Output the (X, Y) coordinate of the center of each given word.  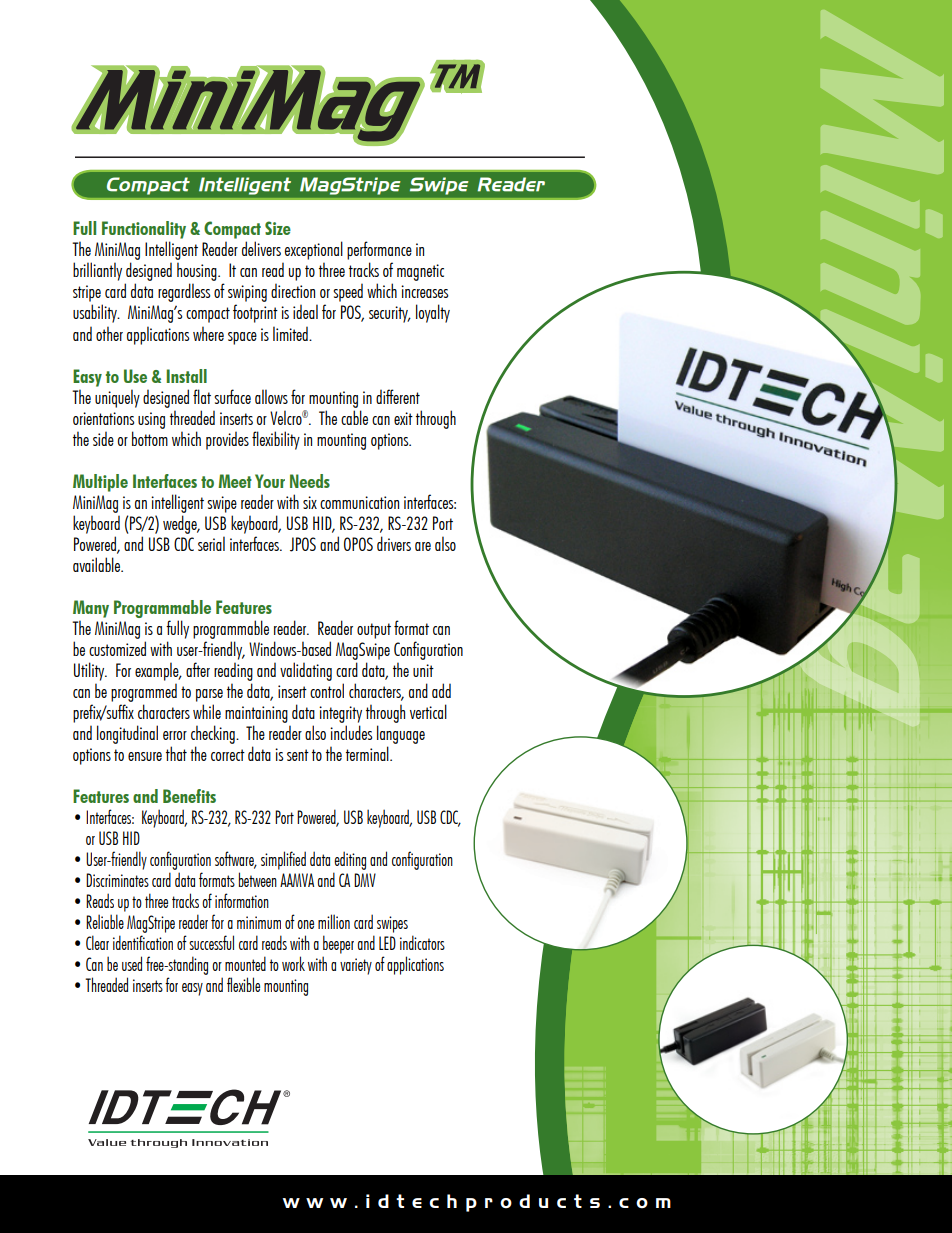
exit (403, 418)
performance (379, 250)
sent (298, 755)
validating (306, 671)
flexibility (276, 440)
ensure (145, 756)
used (132, 963)
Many (91, 609)
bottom (150, 438)
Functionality (144, 230)
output (374, 631)
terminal (368, 753)
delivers (261, 248)
